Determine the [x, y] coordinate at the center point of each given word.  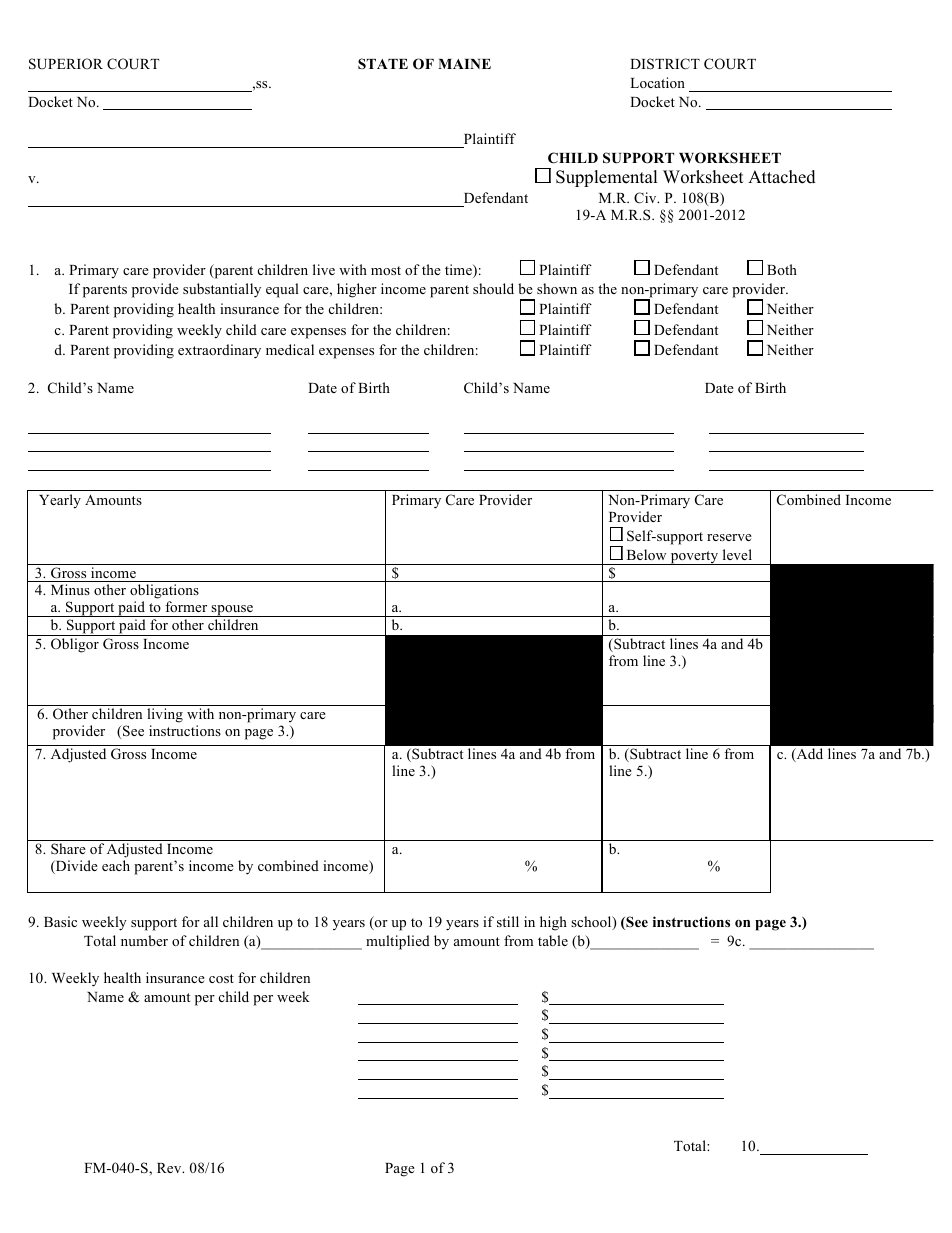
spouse [232, 611]
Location [657, 82]
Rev [170, 1168]
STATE [383, 63]
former [186, 606]
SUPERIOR [66, 64]
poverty [694, 558]
